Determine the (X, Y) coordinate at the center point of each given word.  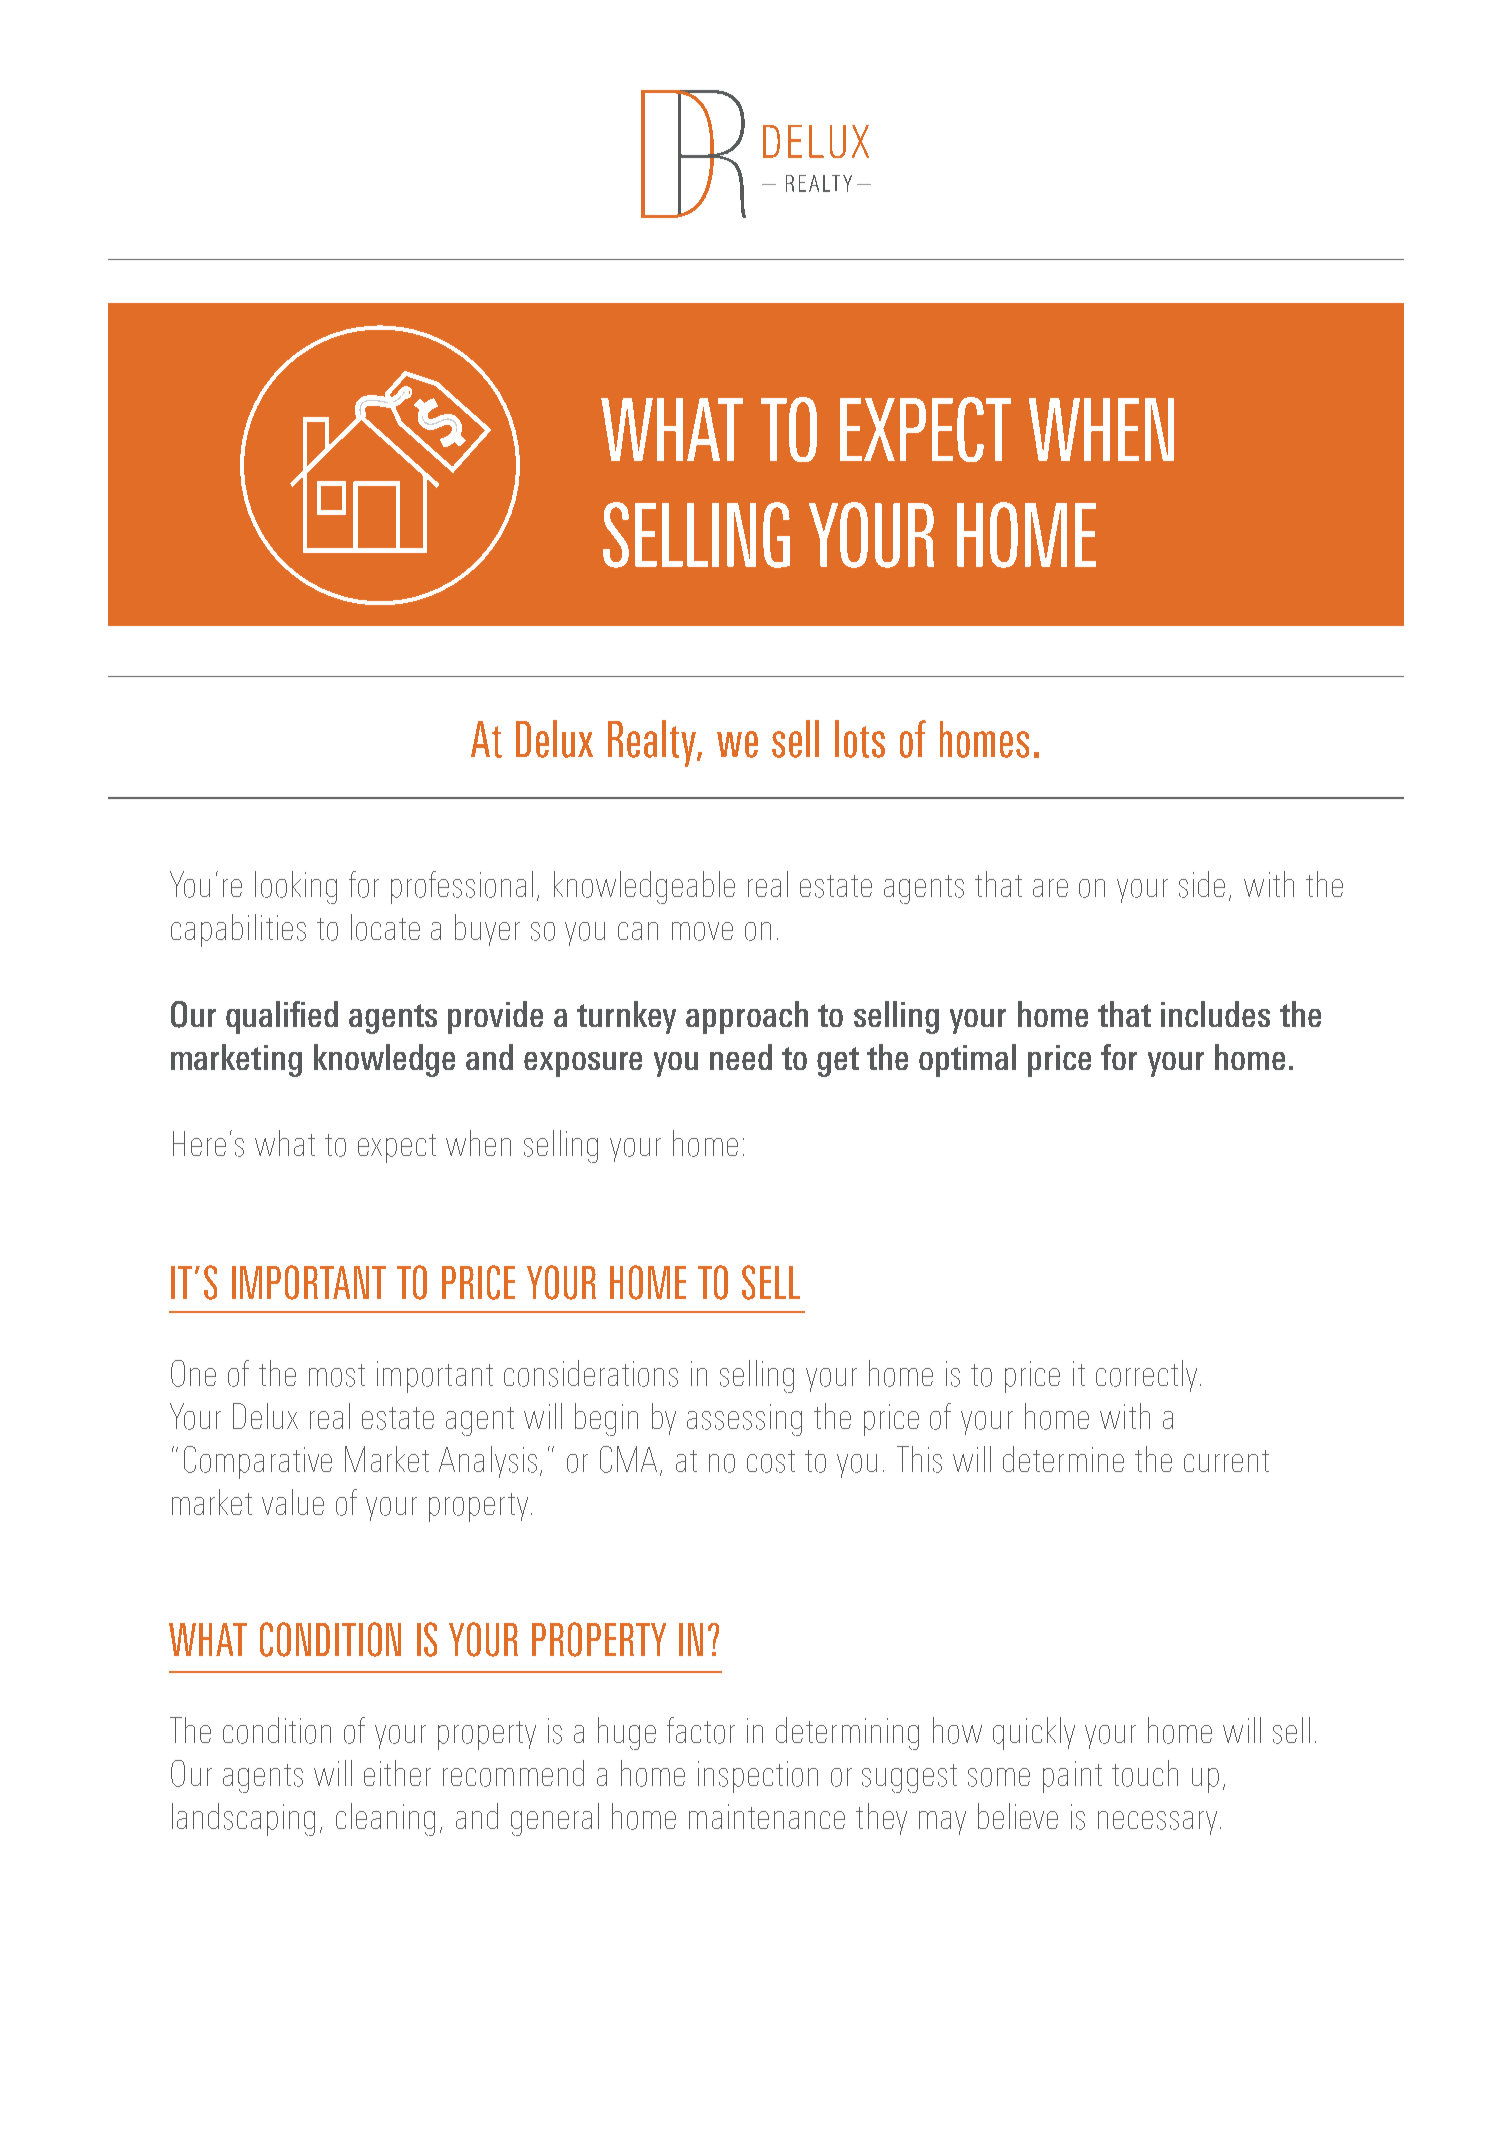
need (741, 1057)
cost (771, 1461)
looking (296, 887)
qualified (282, 1017)
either (397, 1773)
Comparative (258, 1462)
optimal (967, 1060)
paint (1072, 1777)
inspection (758, 1777)
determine (1063, 1459)
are (1050, 888)
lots (860, 739)
